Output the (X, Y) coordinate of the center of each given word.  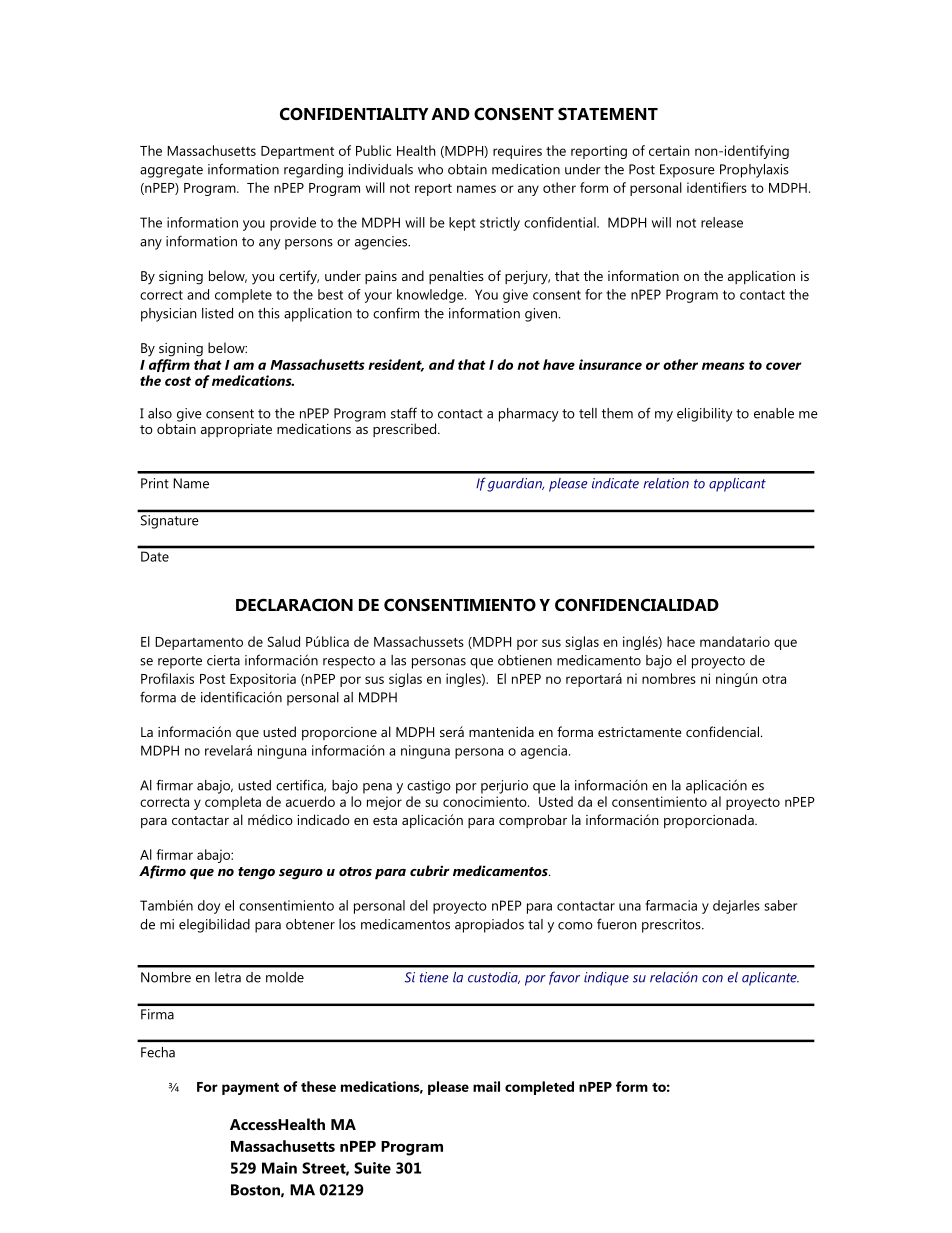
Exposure (687, 171)
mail (486, 1086)
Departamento (199, 643)
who (430, 169)
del (419, 905)
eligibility (705, 415)
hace (681, 641)
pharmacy (529, 415)
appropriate (236, 430)
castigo (429, 787)
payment (250, 1089)
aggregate (171, 171)
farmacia (671, 905)
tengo (256, 873)
